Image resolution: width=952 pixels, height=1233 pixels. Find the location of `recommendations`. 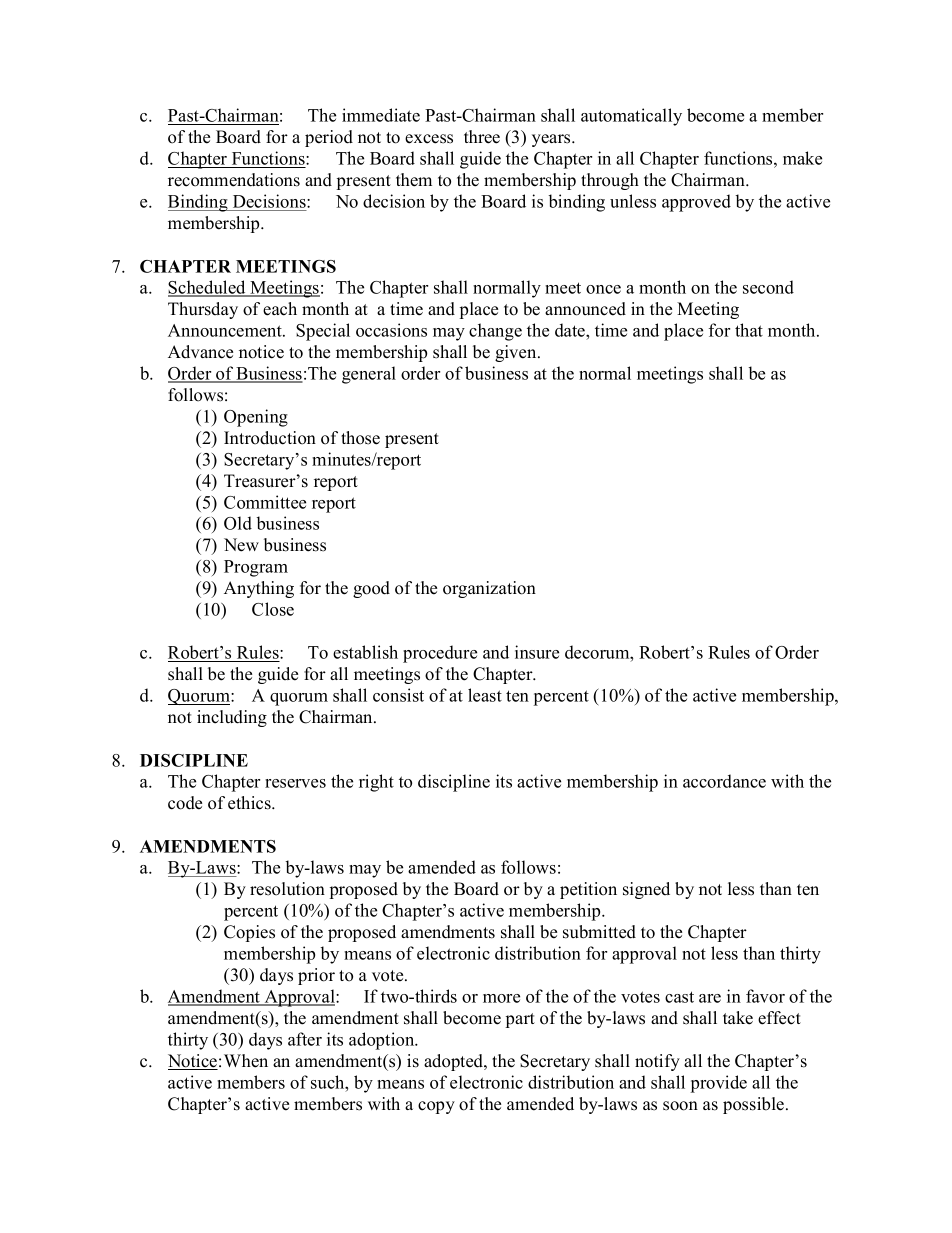

recommendations is located at coordinates (234, 180).
